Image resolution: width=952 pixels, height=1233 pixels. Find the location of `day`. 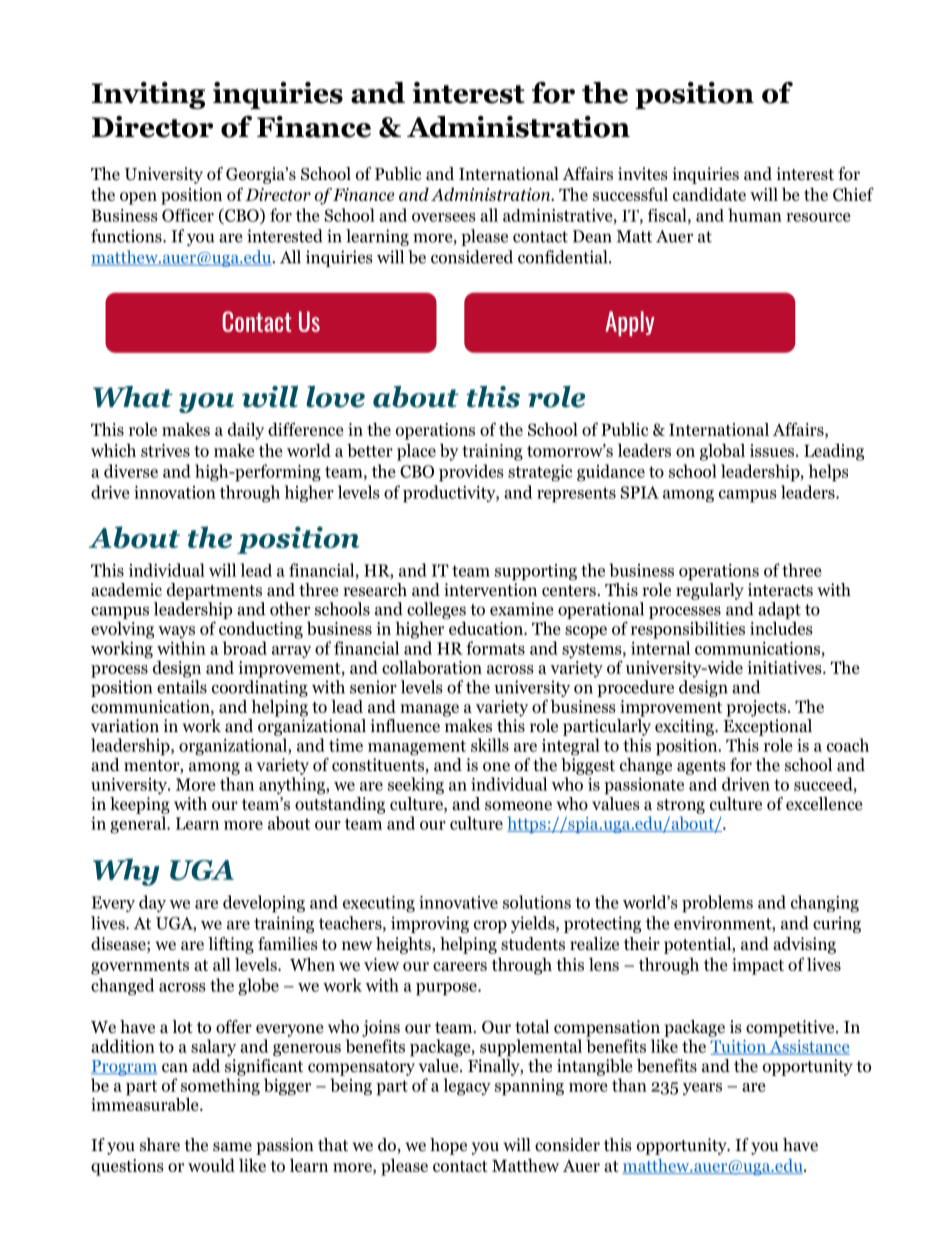

day is located at coordinates (152, 903).
